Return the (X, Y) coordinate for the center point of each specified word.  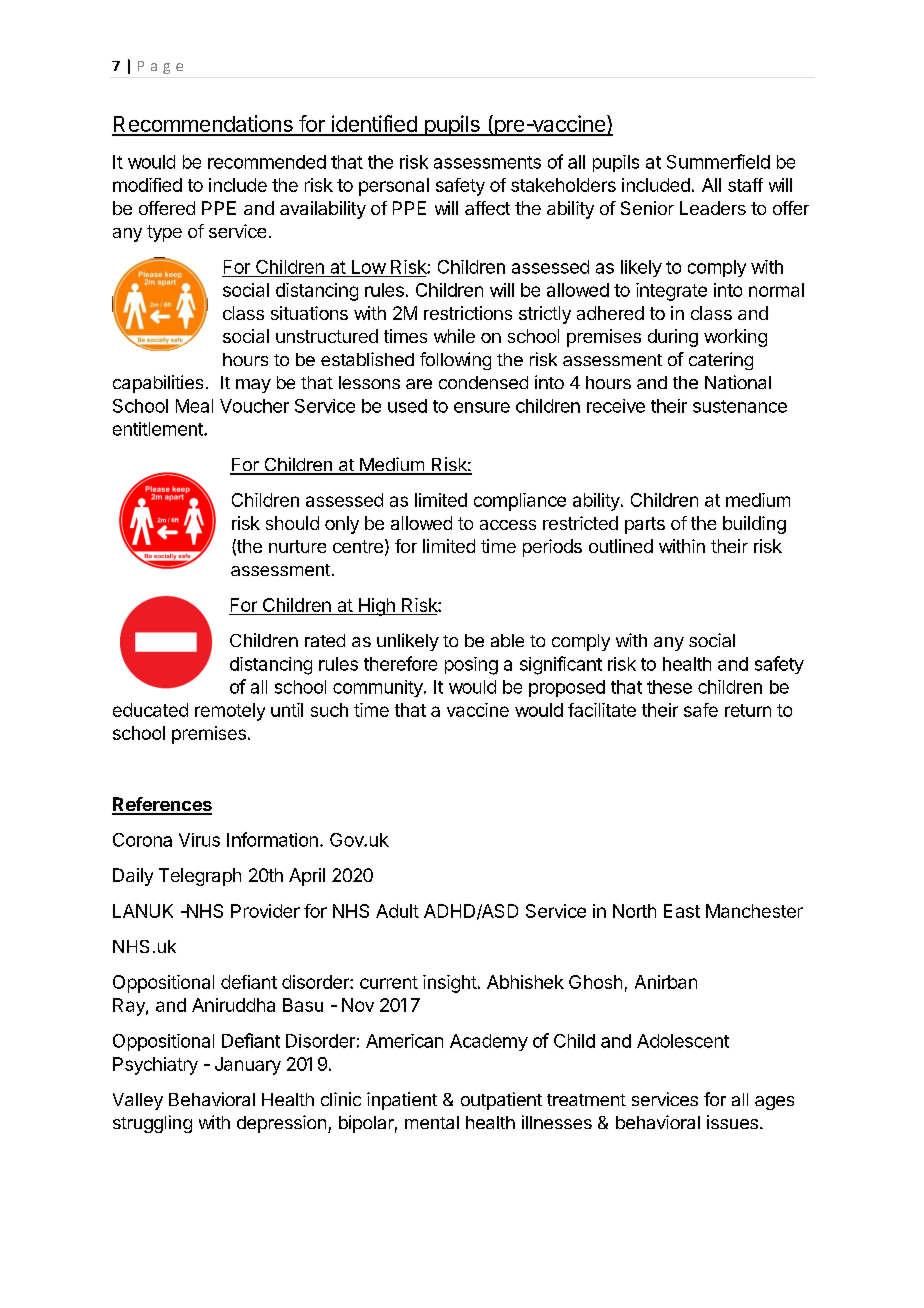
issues (732, 1122)
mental (432, 1122)
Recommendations (203, 125)
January (248, 1066)
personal (394, 187)
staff (745, 185)
